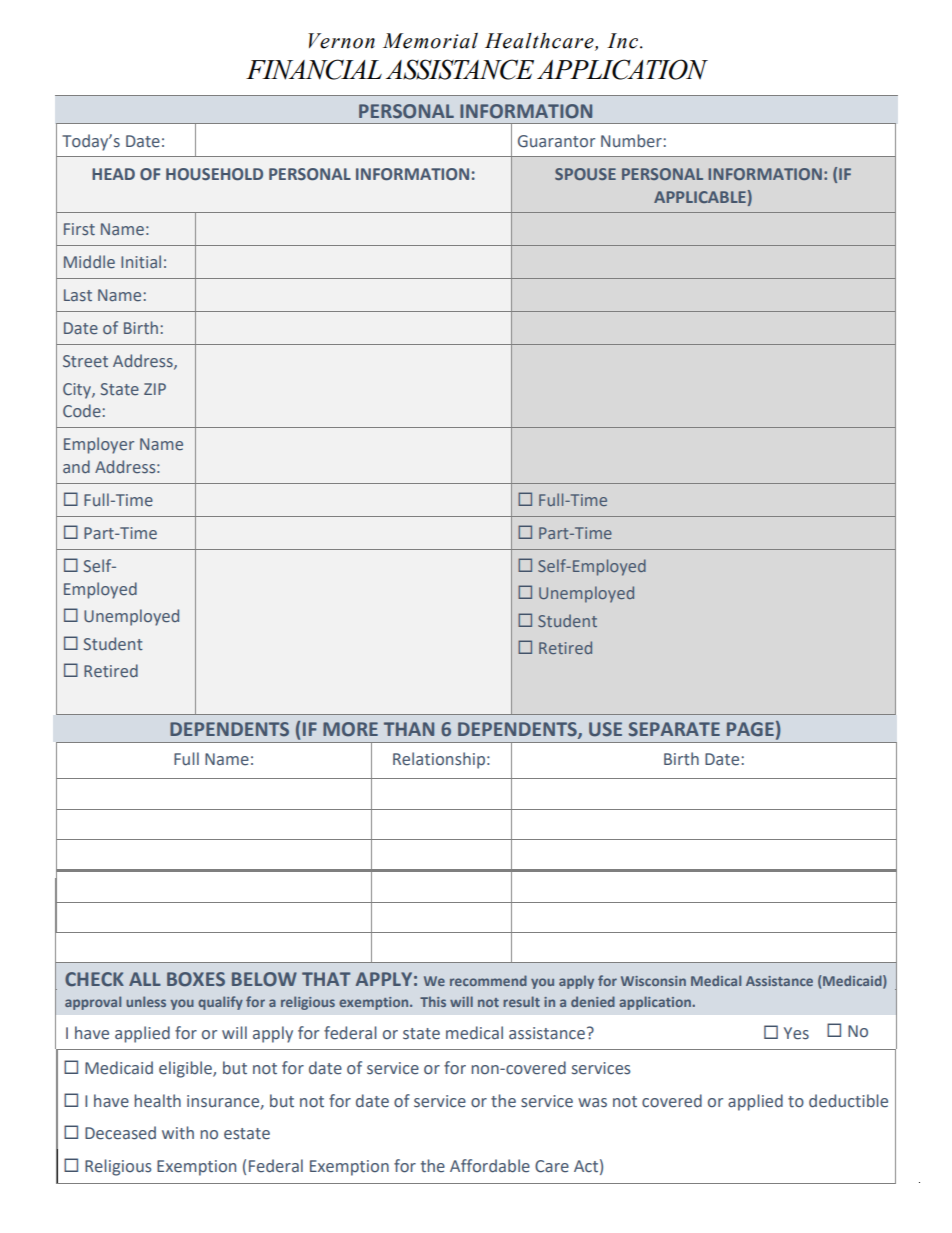  Describe the element at coordinates (430, 41) in the document. I see `Memorial` at that location.
